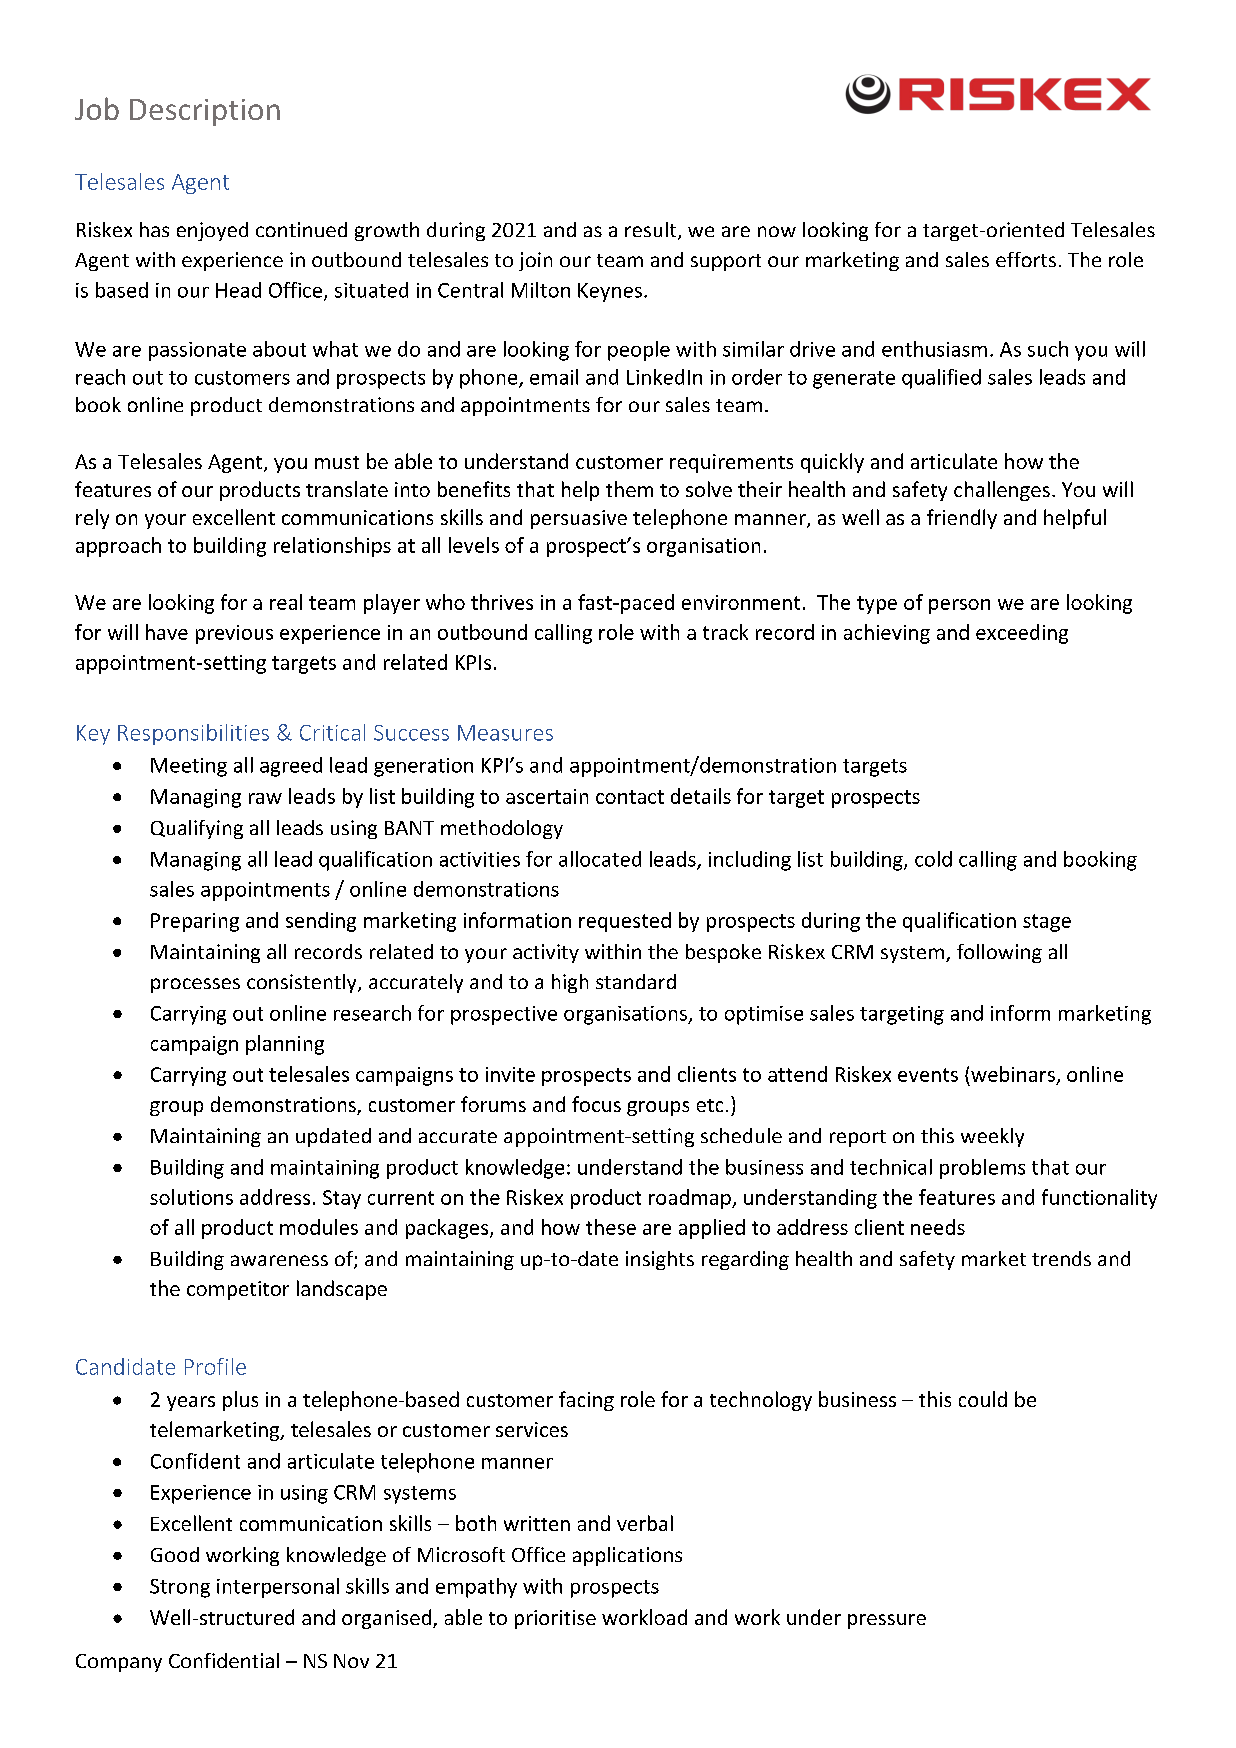  Describe the element at coordinates (180, 1588) in the image. I see `Strong` at that location.
